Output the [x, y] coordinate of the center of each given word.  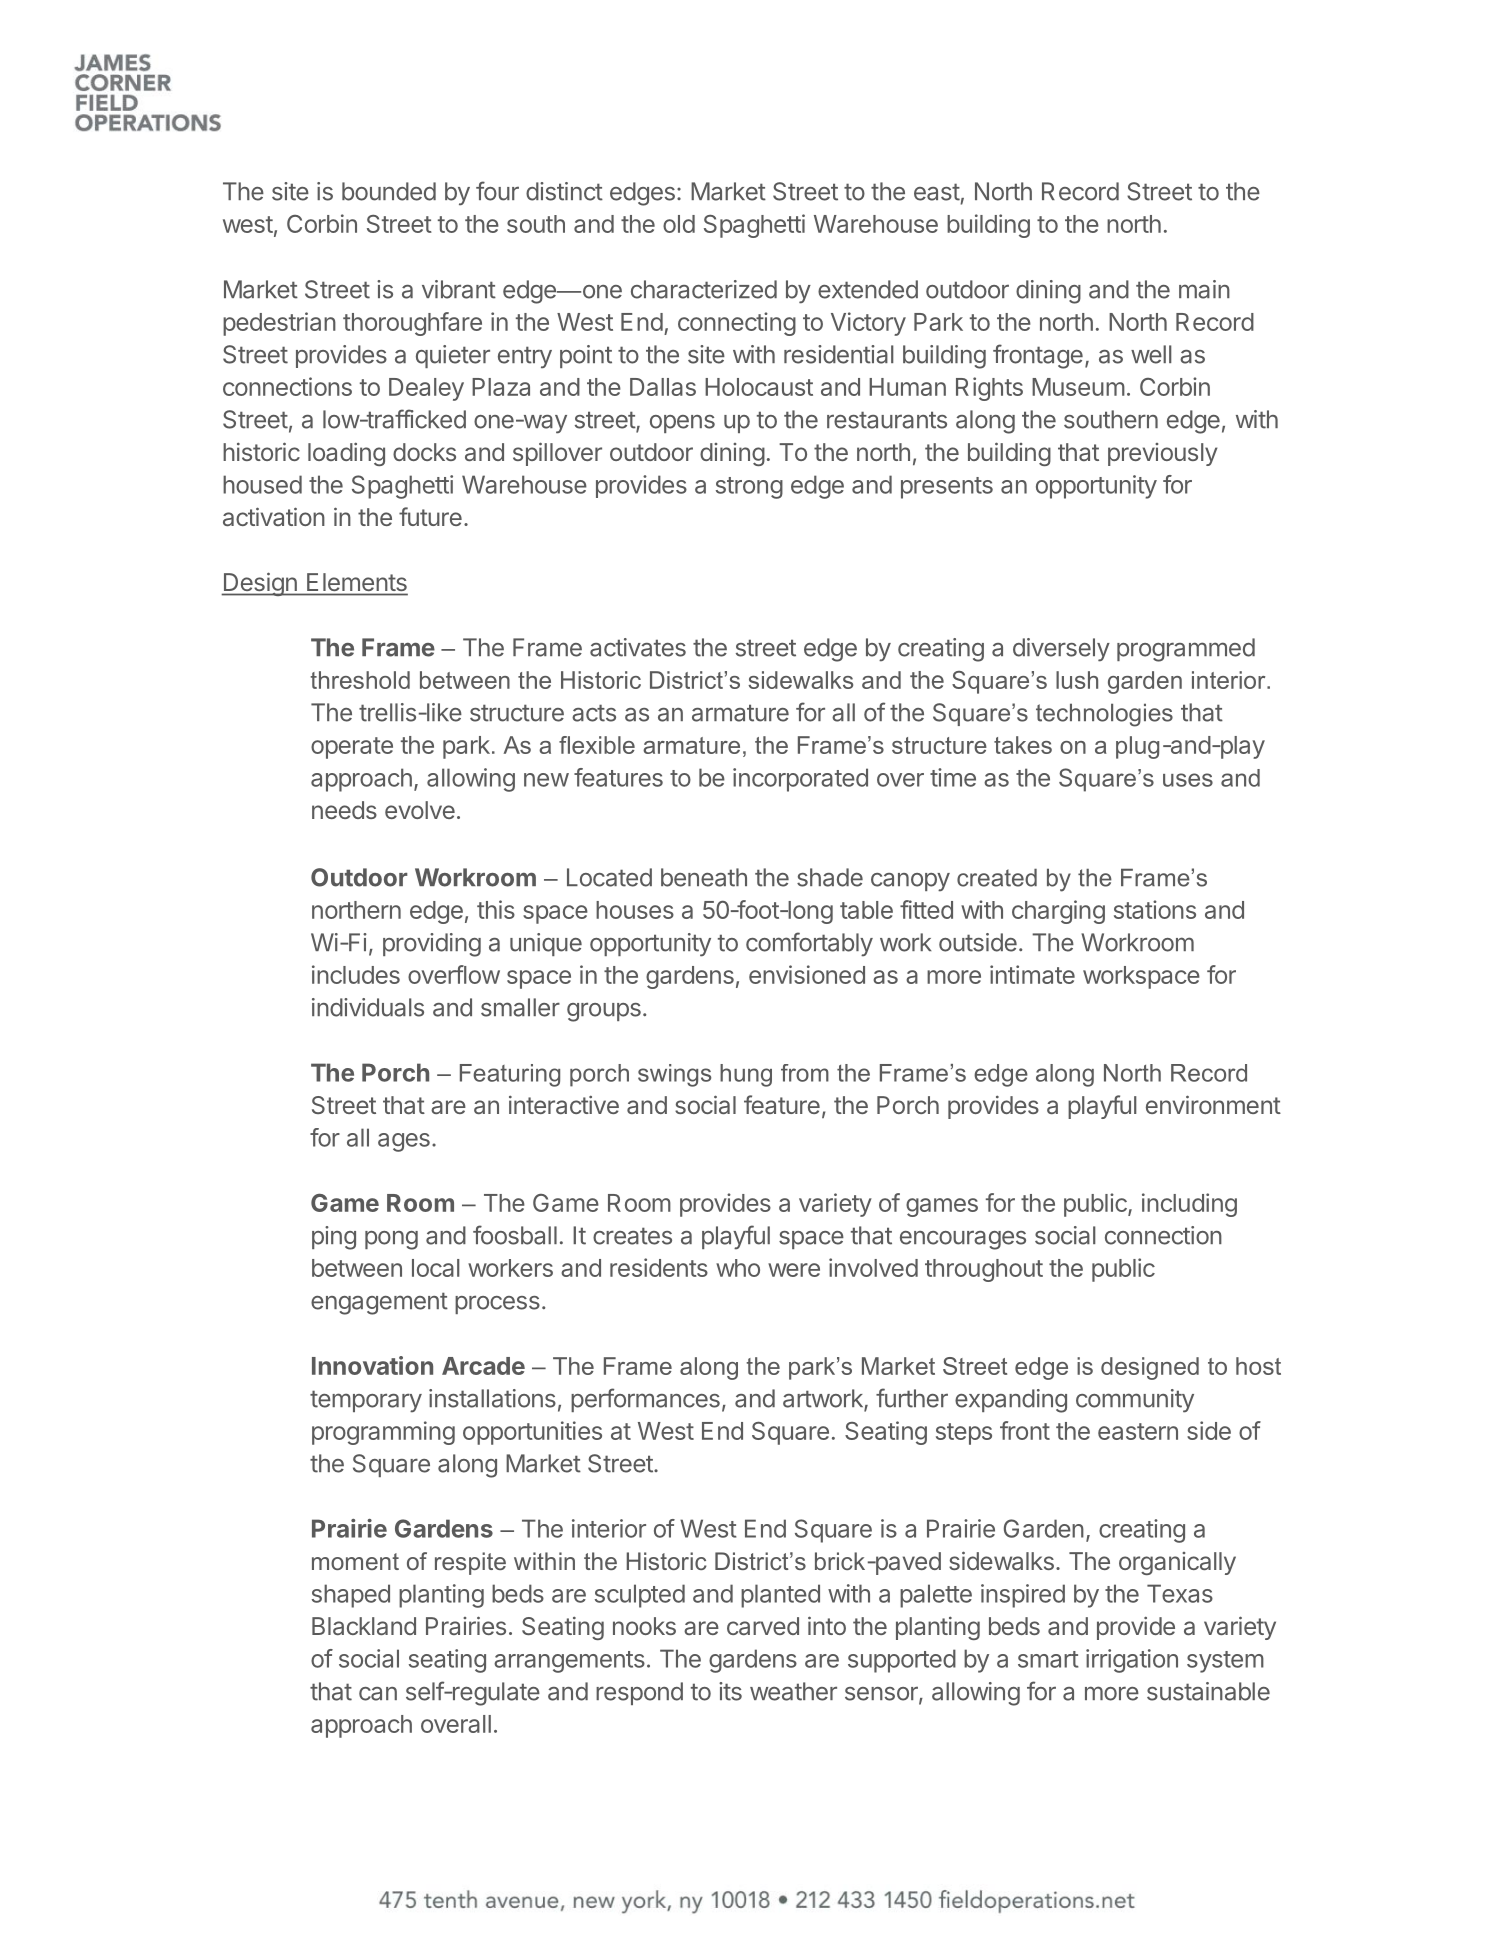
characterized [704, 289]
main [1204, 289]
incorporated [800, 780]
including [1189, 1205]
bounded [389, 191]
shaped [351, 1596]
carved [763, 1626]
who [738, 1268]
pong [391, 1240]
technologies [1104, 715]
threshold [360, 680]
